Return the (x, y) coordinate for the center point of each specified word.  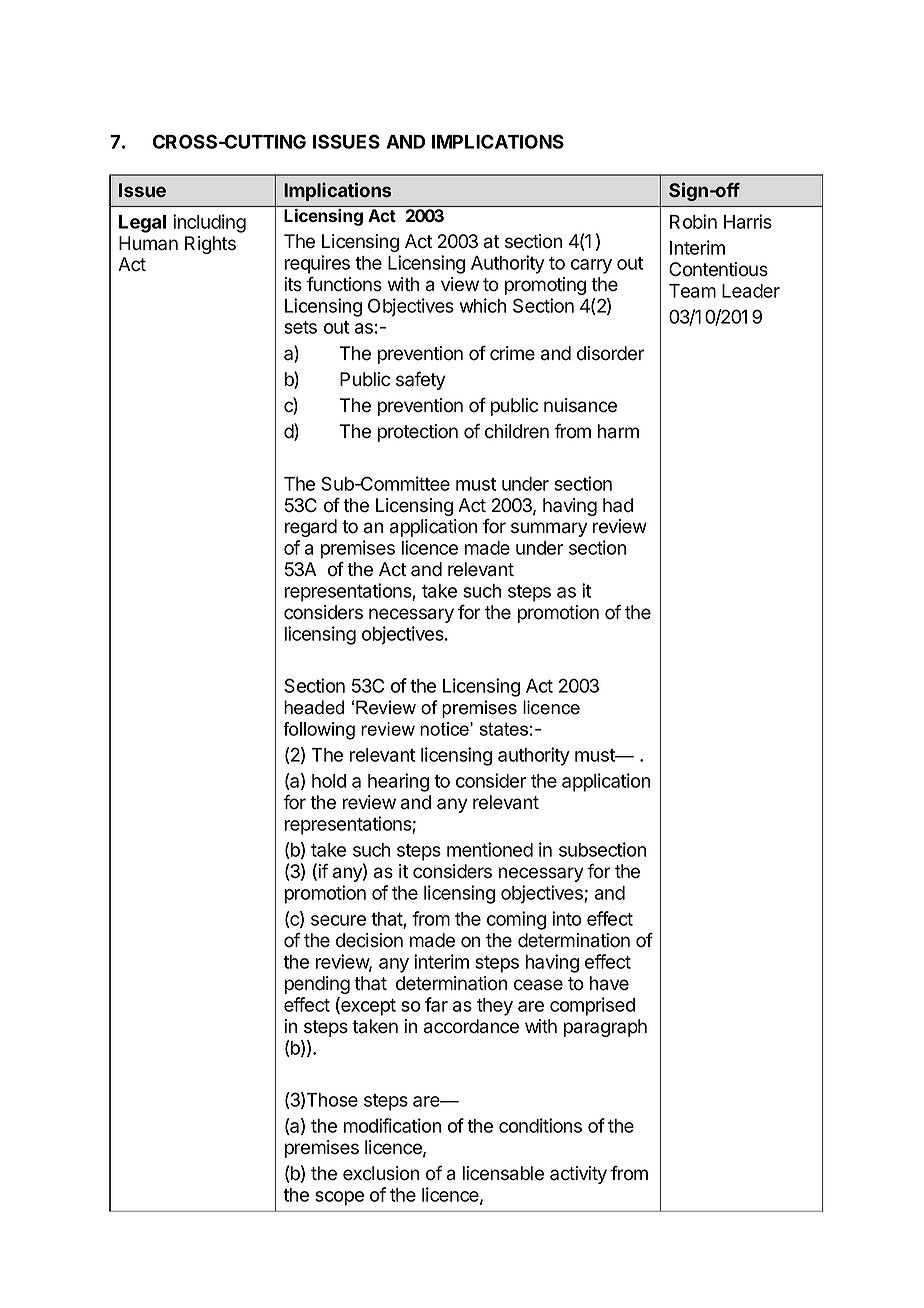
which (483, 305)
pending (317, 985)
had (618, 505)
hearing (398, 782)
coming (516, 920)
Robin (693, 221)
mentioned (490, 849)
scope (339, 1198)
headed (314, 707)
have (609, 983)
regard (311, 528)
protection (418, 433)
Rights (210, 245)
